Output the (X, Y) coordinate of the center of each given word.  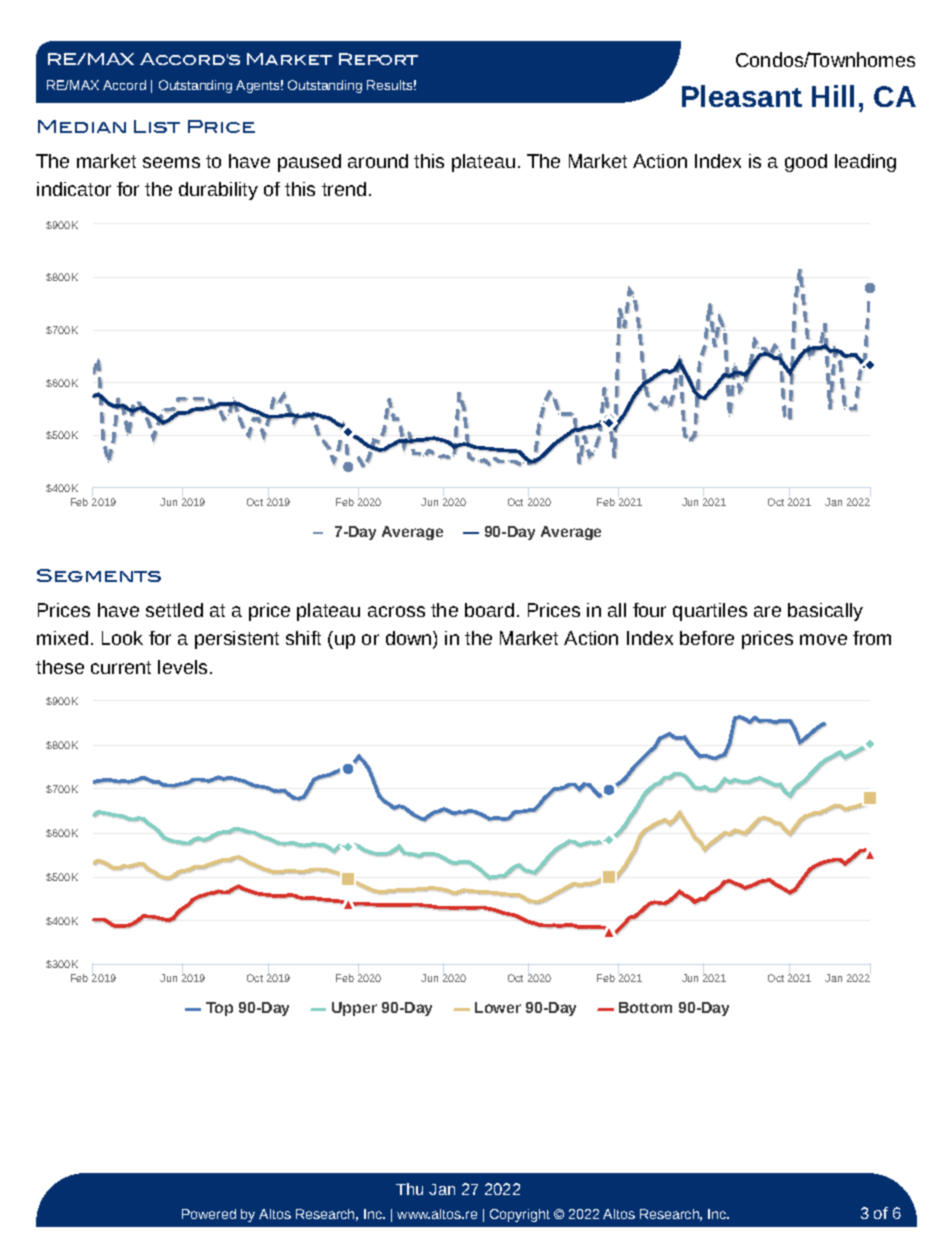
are (767, 611)
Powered (209, 1214)
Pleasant (742, 96)
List (157, 126)
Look (122, 638)
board (489, 610)
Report (378, 59)
